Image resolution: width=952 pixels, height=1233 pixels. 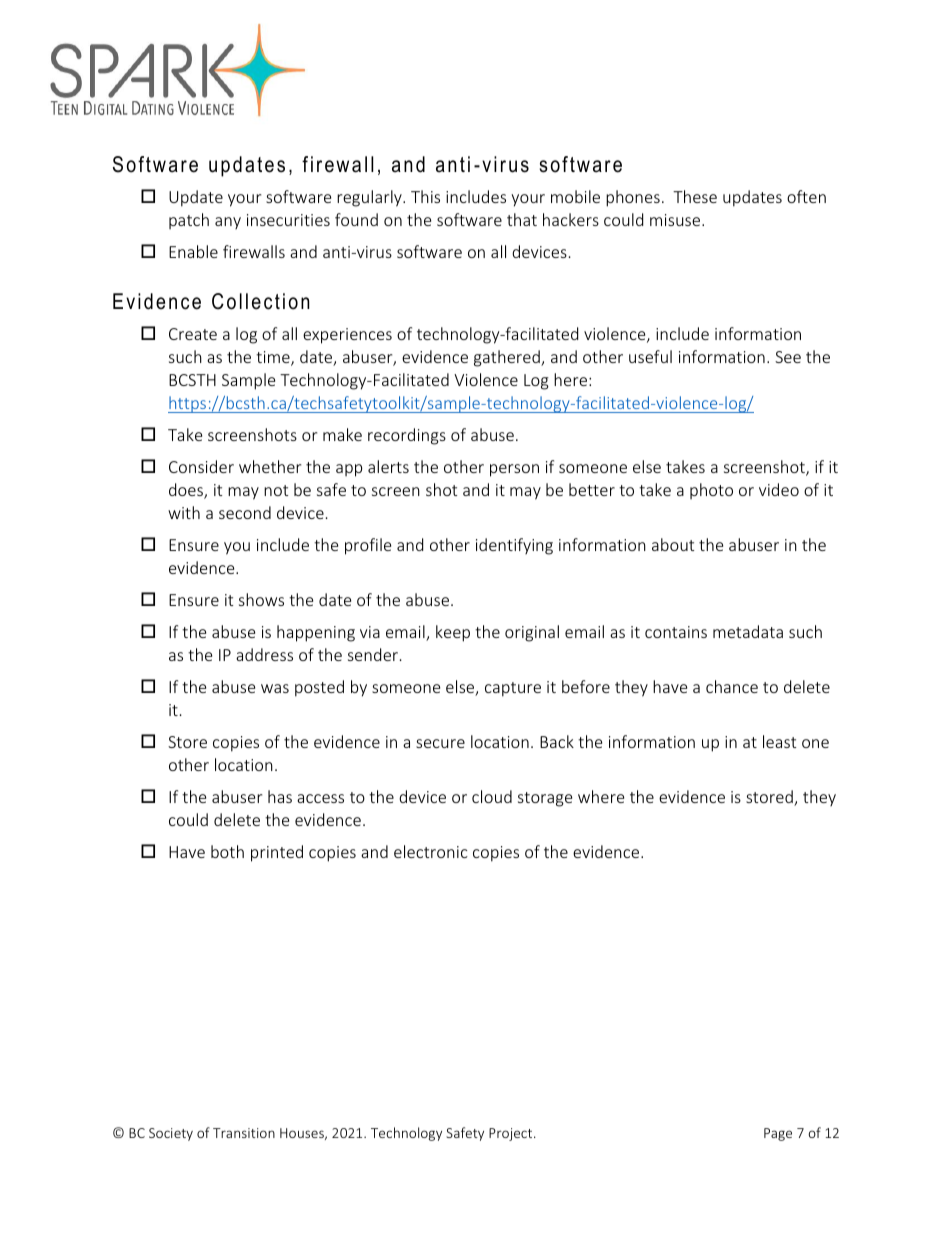 What do you see at coordinates (522, 219) in the page?
I see `that` at bounding box center [522, 219].
